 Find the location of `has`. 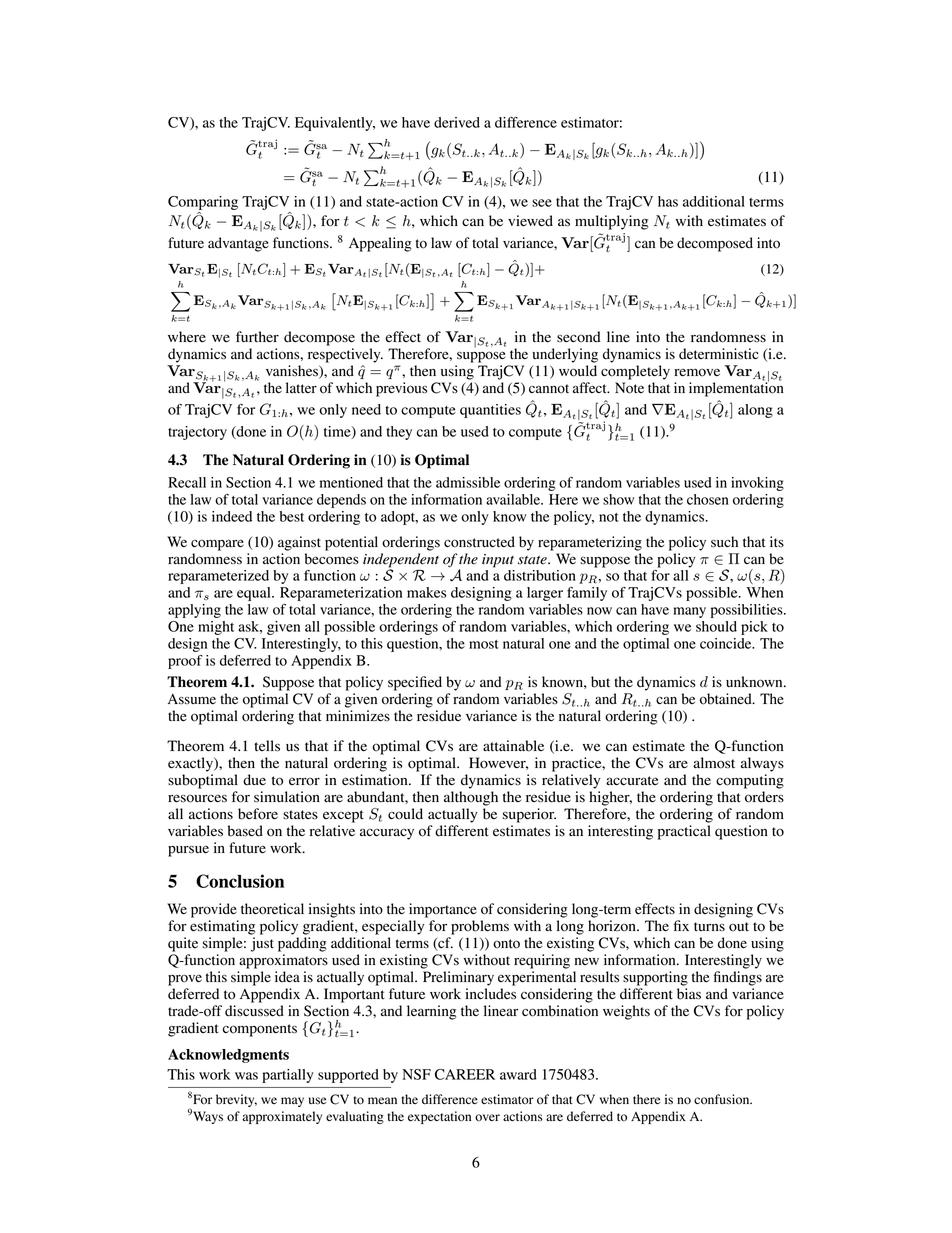

has is located at coordinates (668, 201).
